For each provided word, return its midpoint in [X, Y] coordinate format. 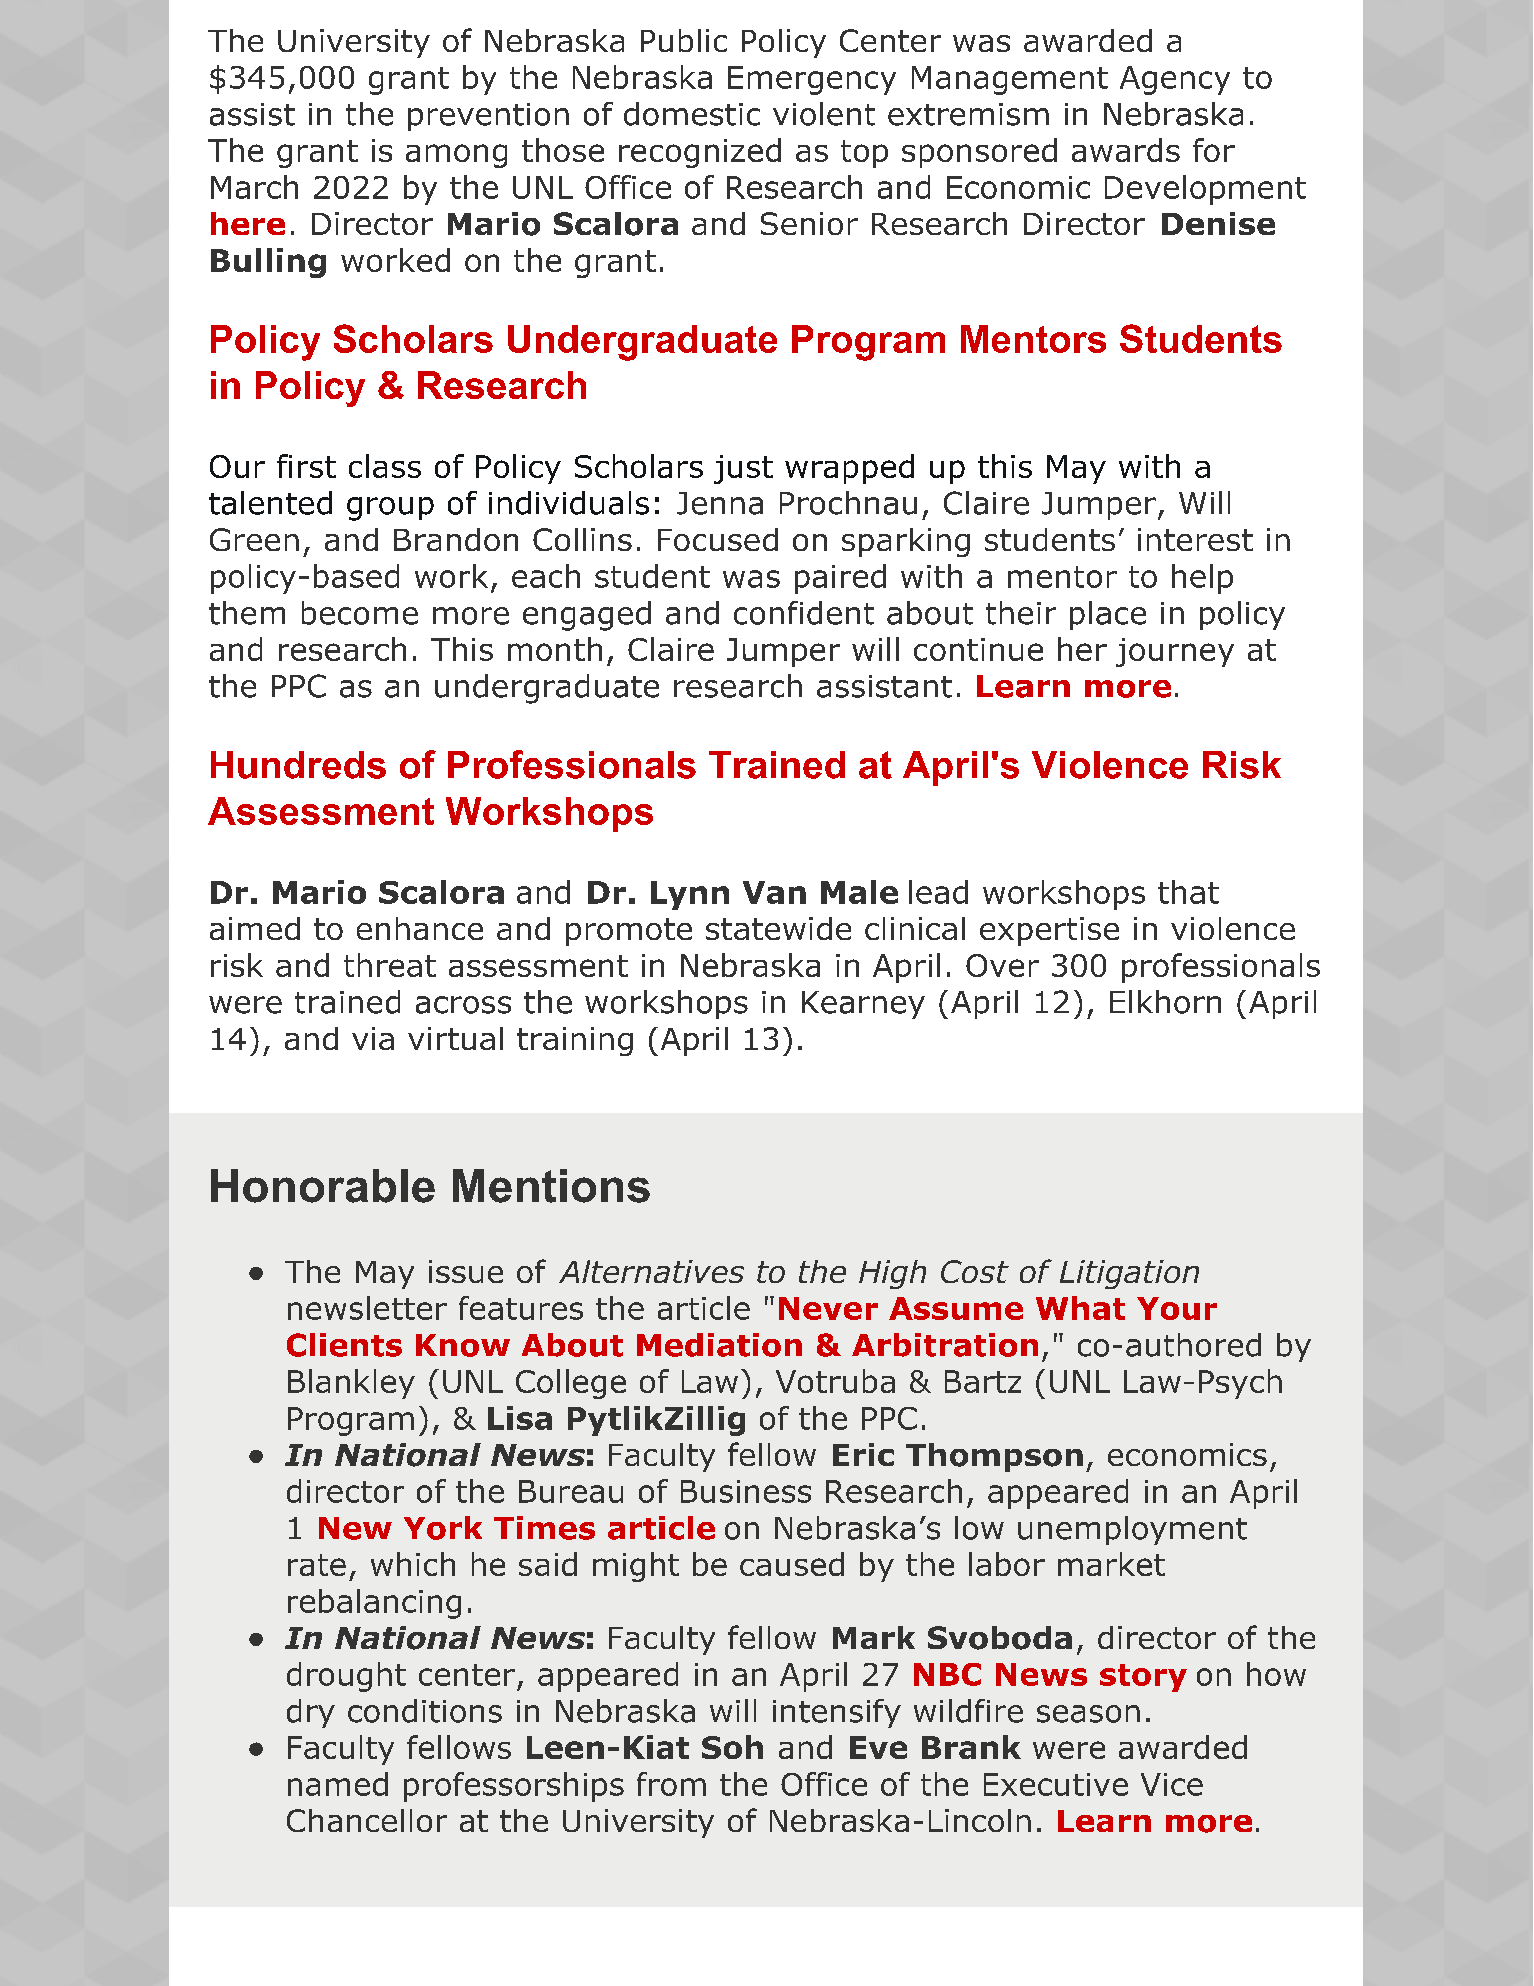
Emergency [812, 80]
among [456, 156]
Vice [1172, 1784]
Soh [732, 1747]
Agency [1175, 80]
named [338, 1784]
